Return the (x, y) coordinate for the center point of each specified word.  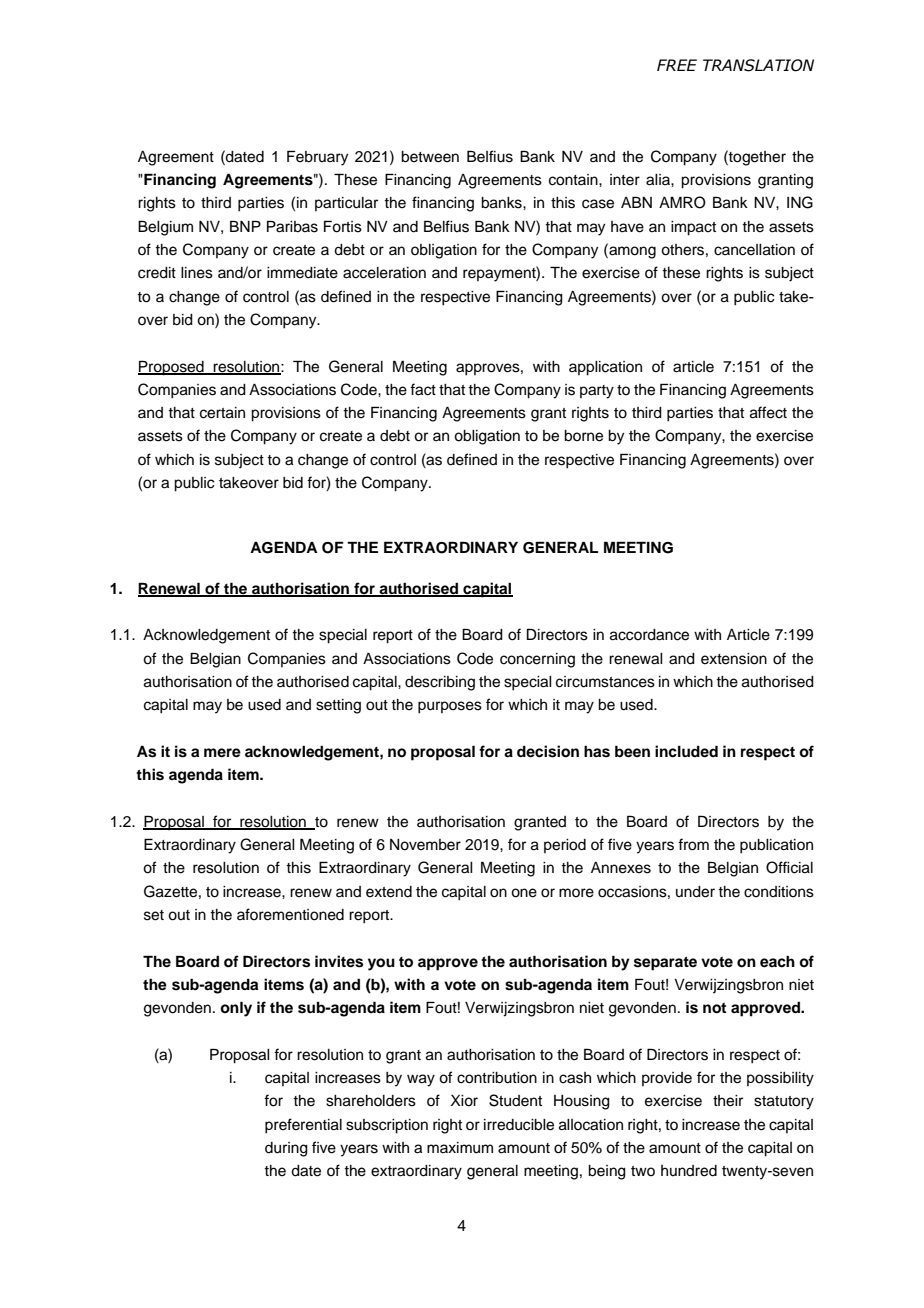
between (430, 157)
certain (222, 413)
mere (222, 753)
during (286, 1149)
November (425, 845)
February (317, 158)
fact (423, 389)
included (686, 751)
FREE (677, 65)
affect (768, 412)
